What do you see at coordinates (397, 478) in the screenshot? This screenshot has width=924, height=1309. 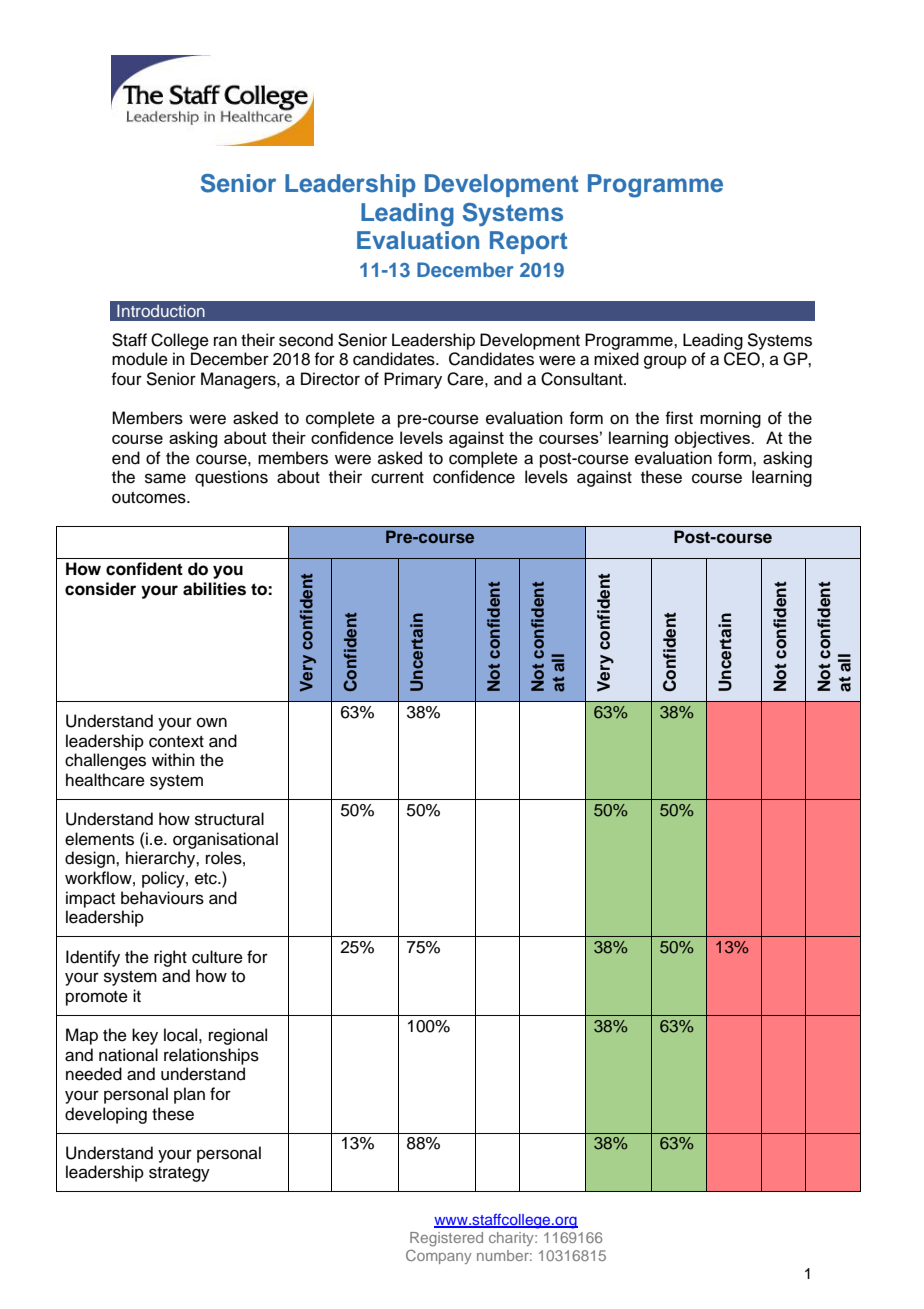 I see `current` at bounding box center [397, 478].
